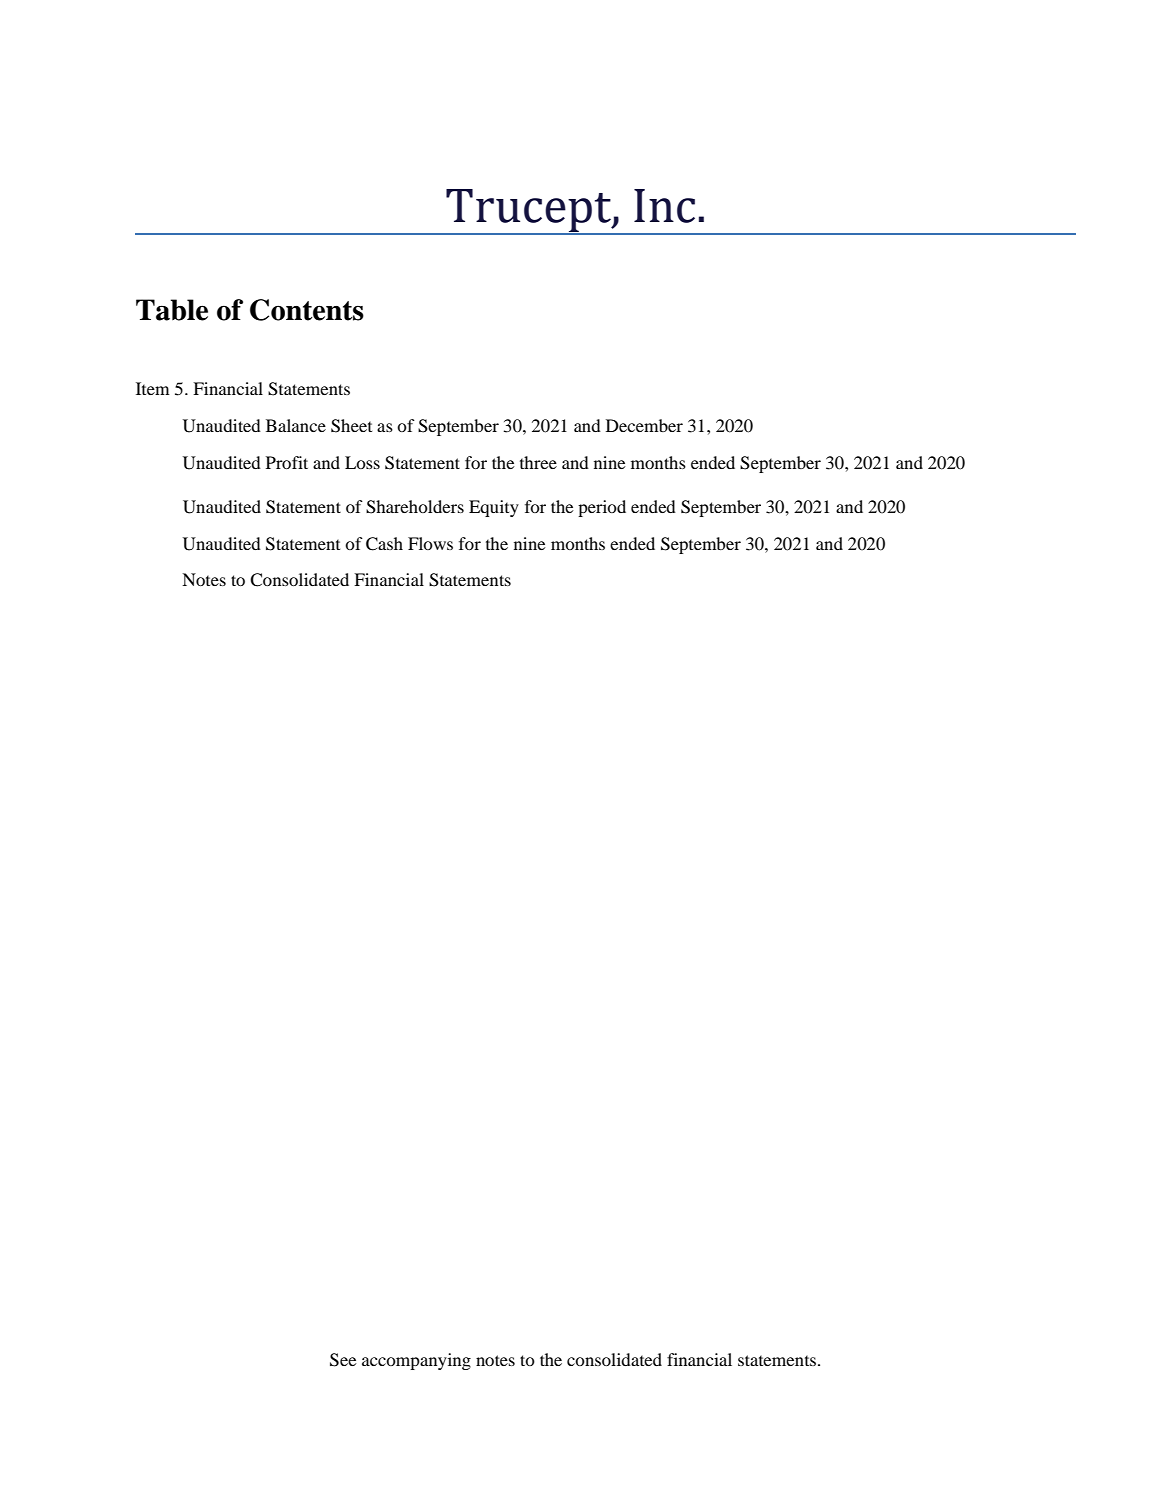  I want to click on Table, so click(172, 310).
